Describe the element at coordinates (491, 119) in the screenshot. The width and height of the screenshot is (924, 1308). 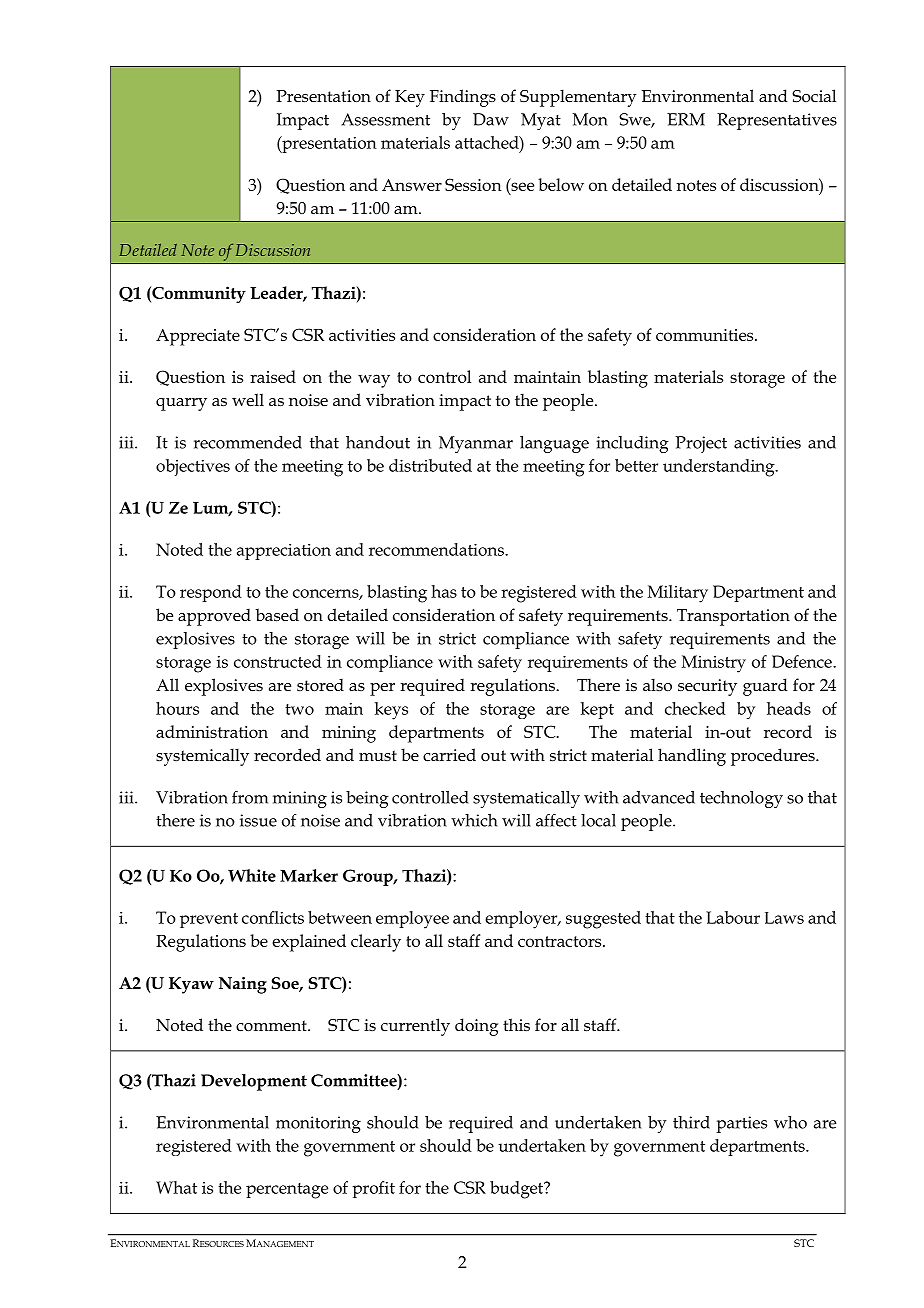
I see `Daw` at that location.
